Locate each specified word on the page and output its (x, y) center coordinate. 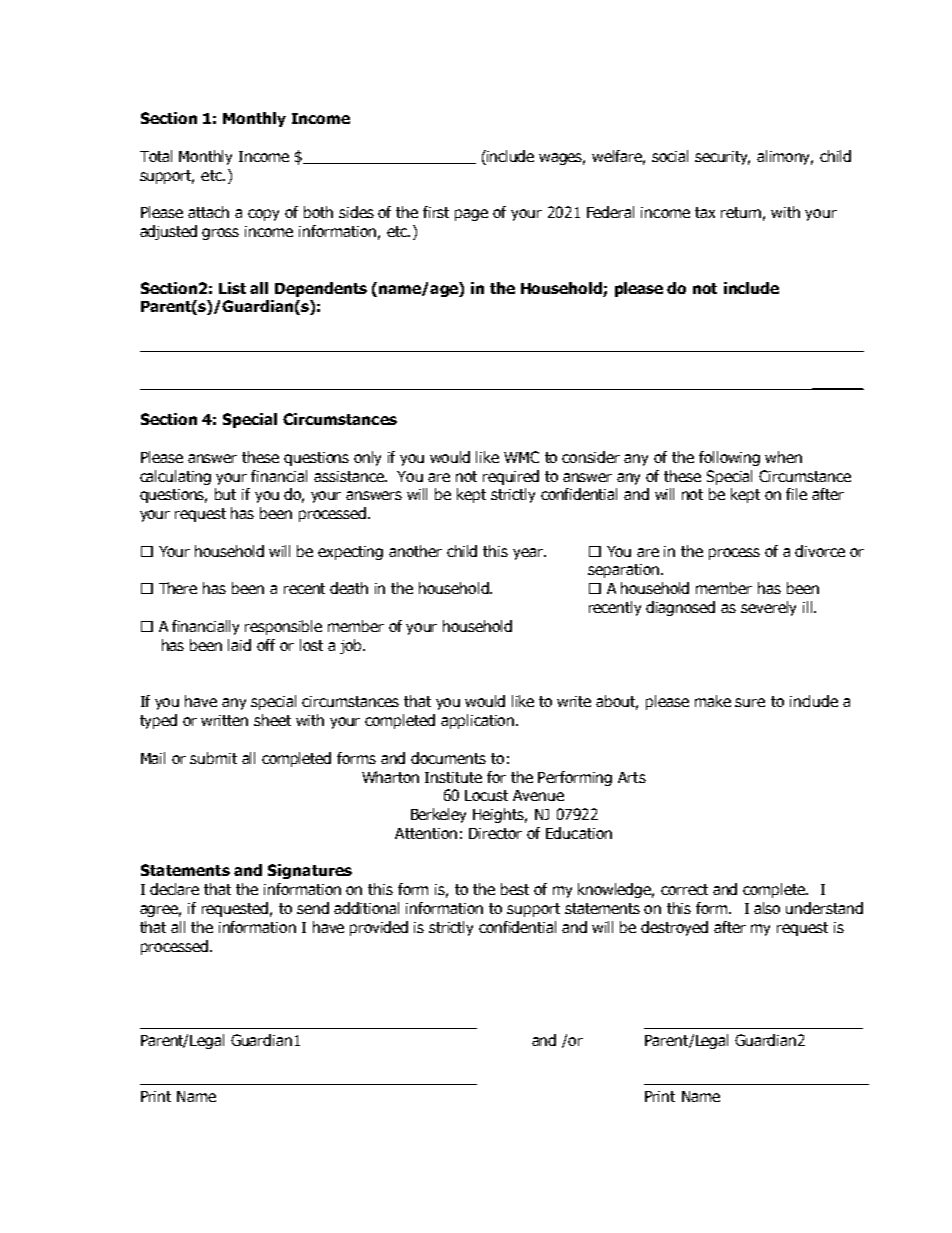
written (224, 720)
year (529, 554)
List (232, 288)
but (225, 494)
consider (591, 457)
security (722, 158)
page (471, 215)
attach (208, 212)
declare (174, 889)
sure (750, 702)
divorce (820, 551)
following (729, 458)
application (479, 721)
